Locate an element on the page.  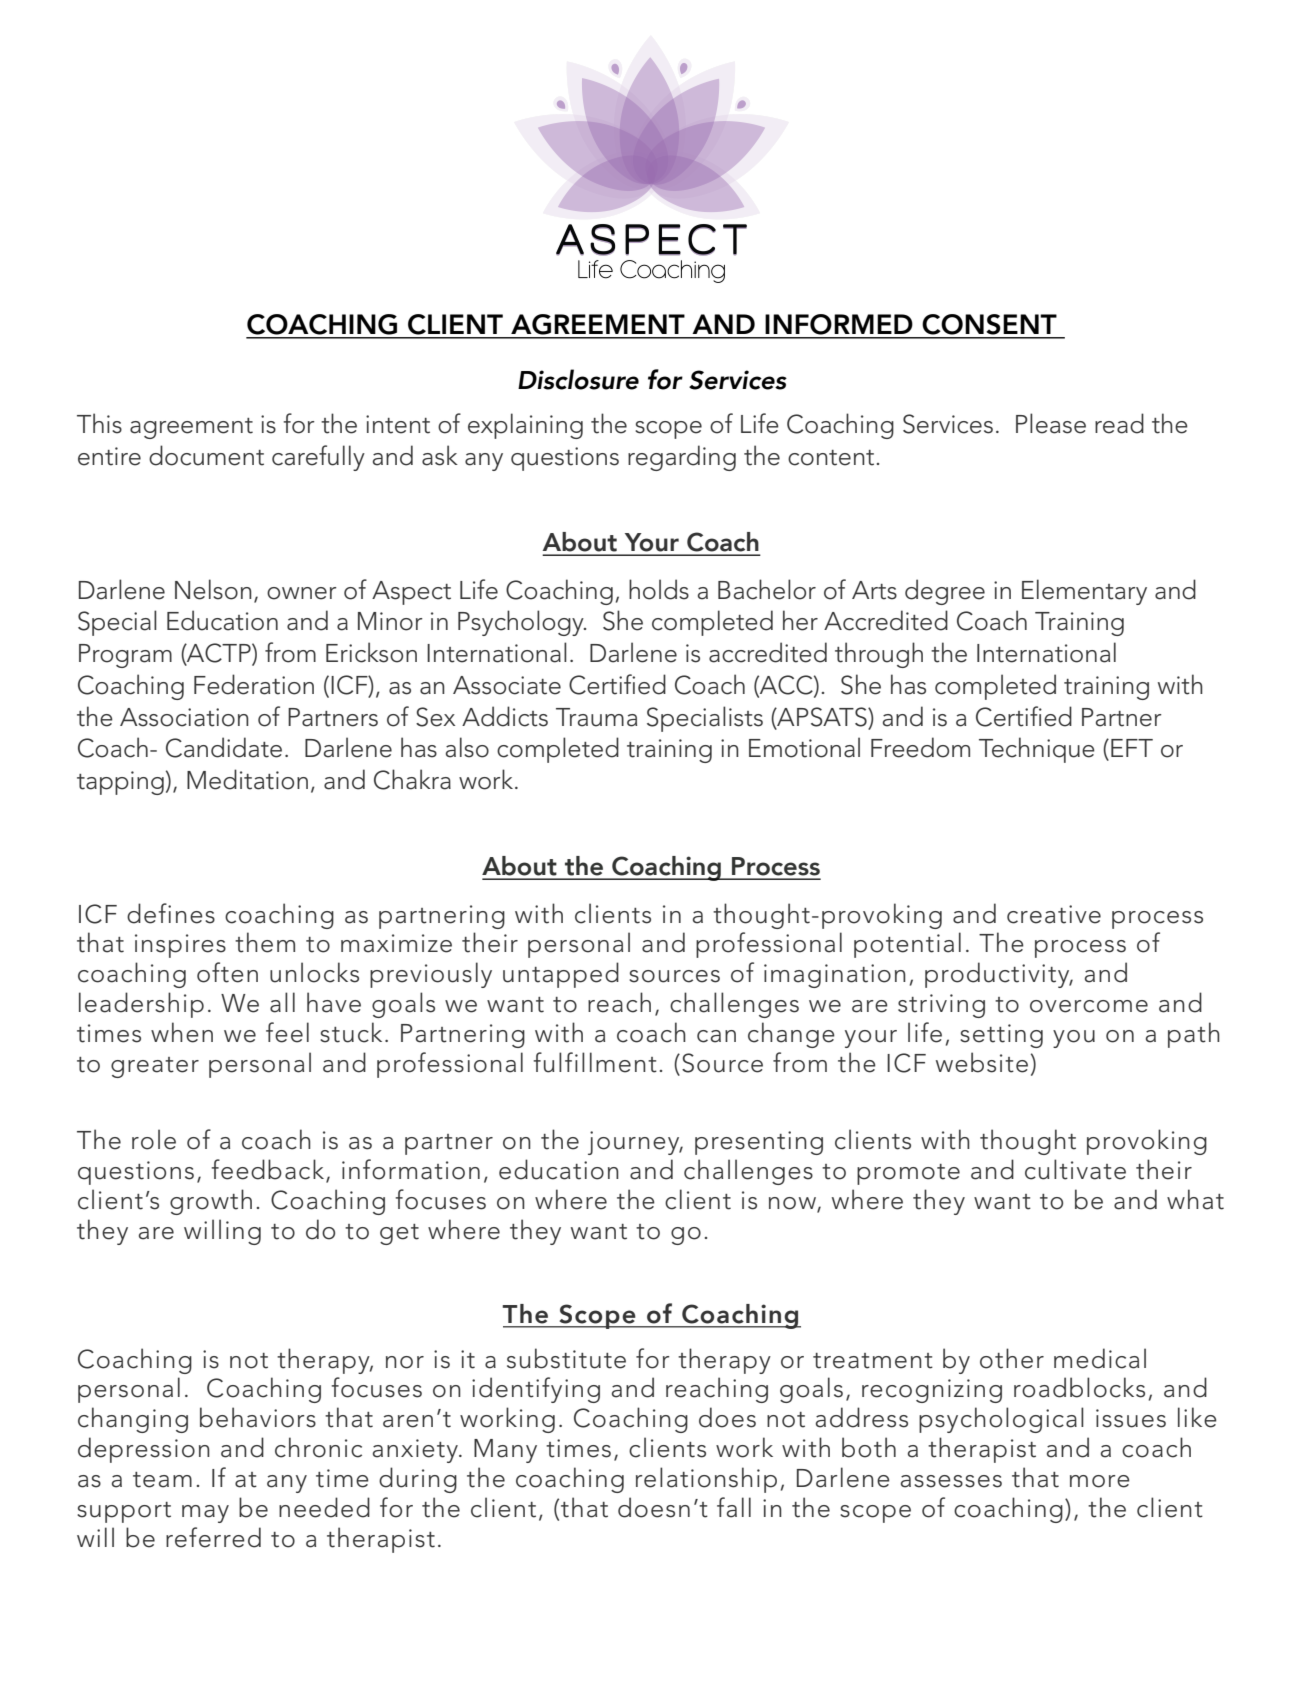
creative is located at coordinates (1054, 914).
